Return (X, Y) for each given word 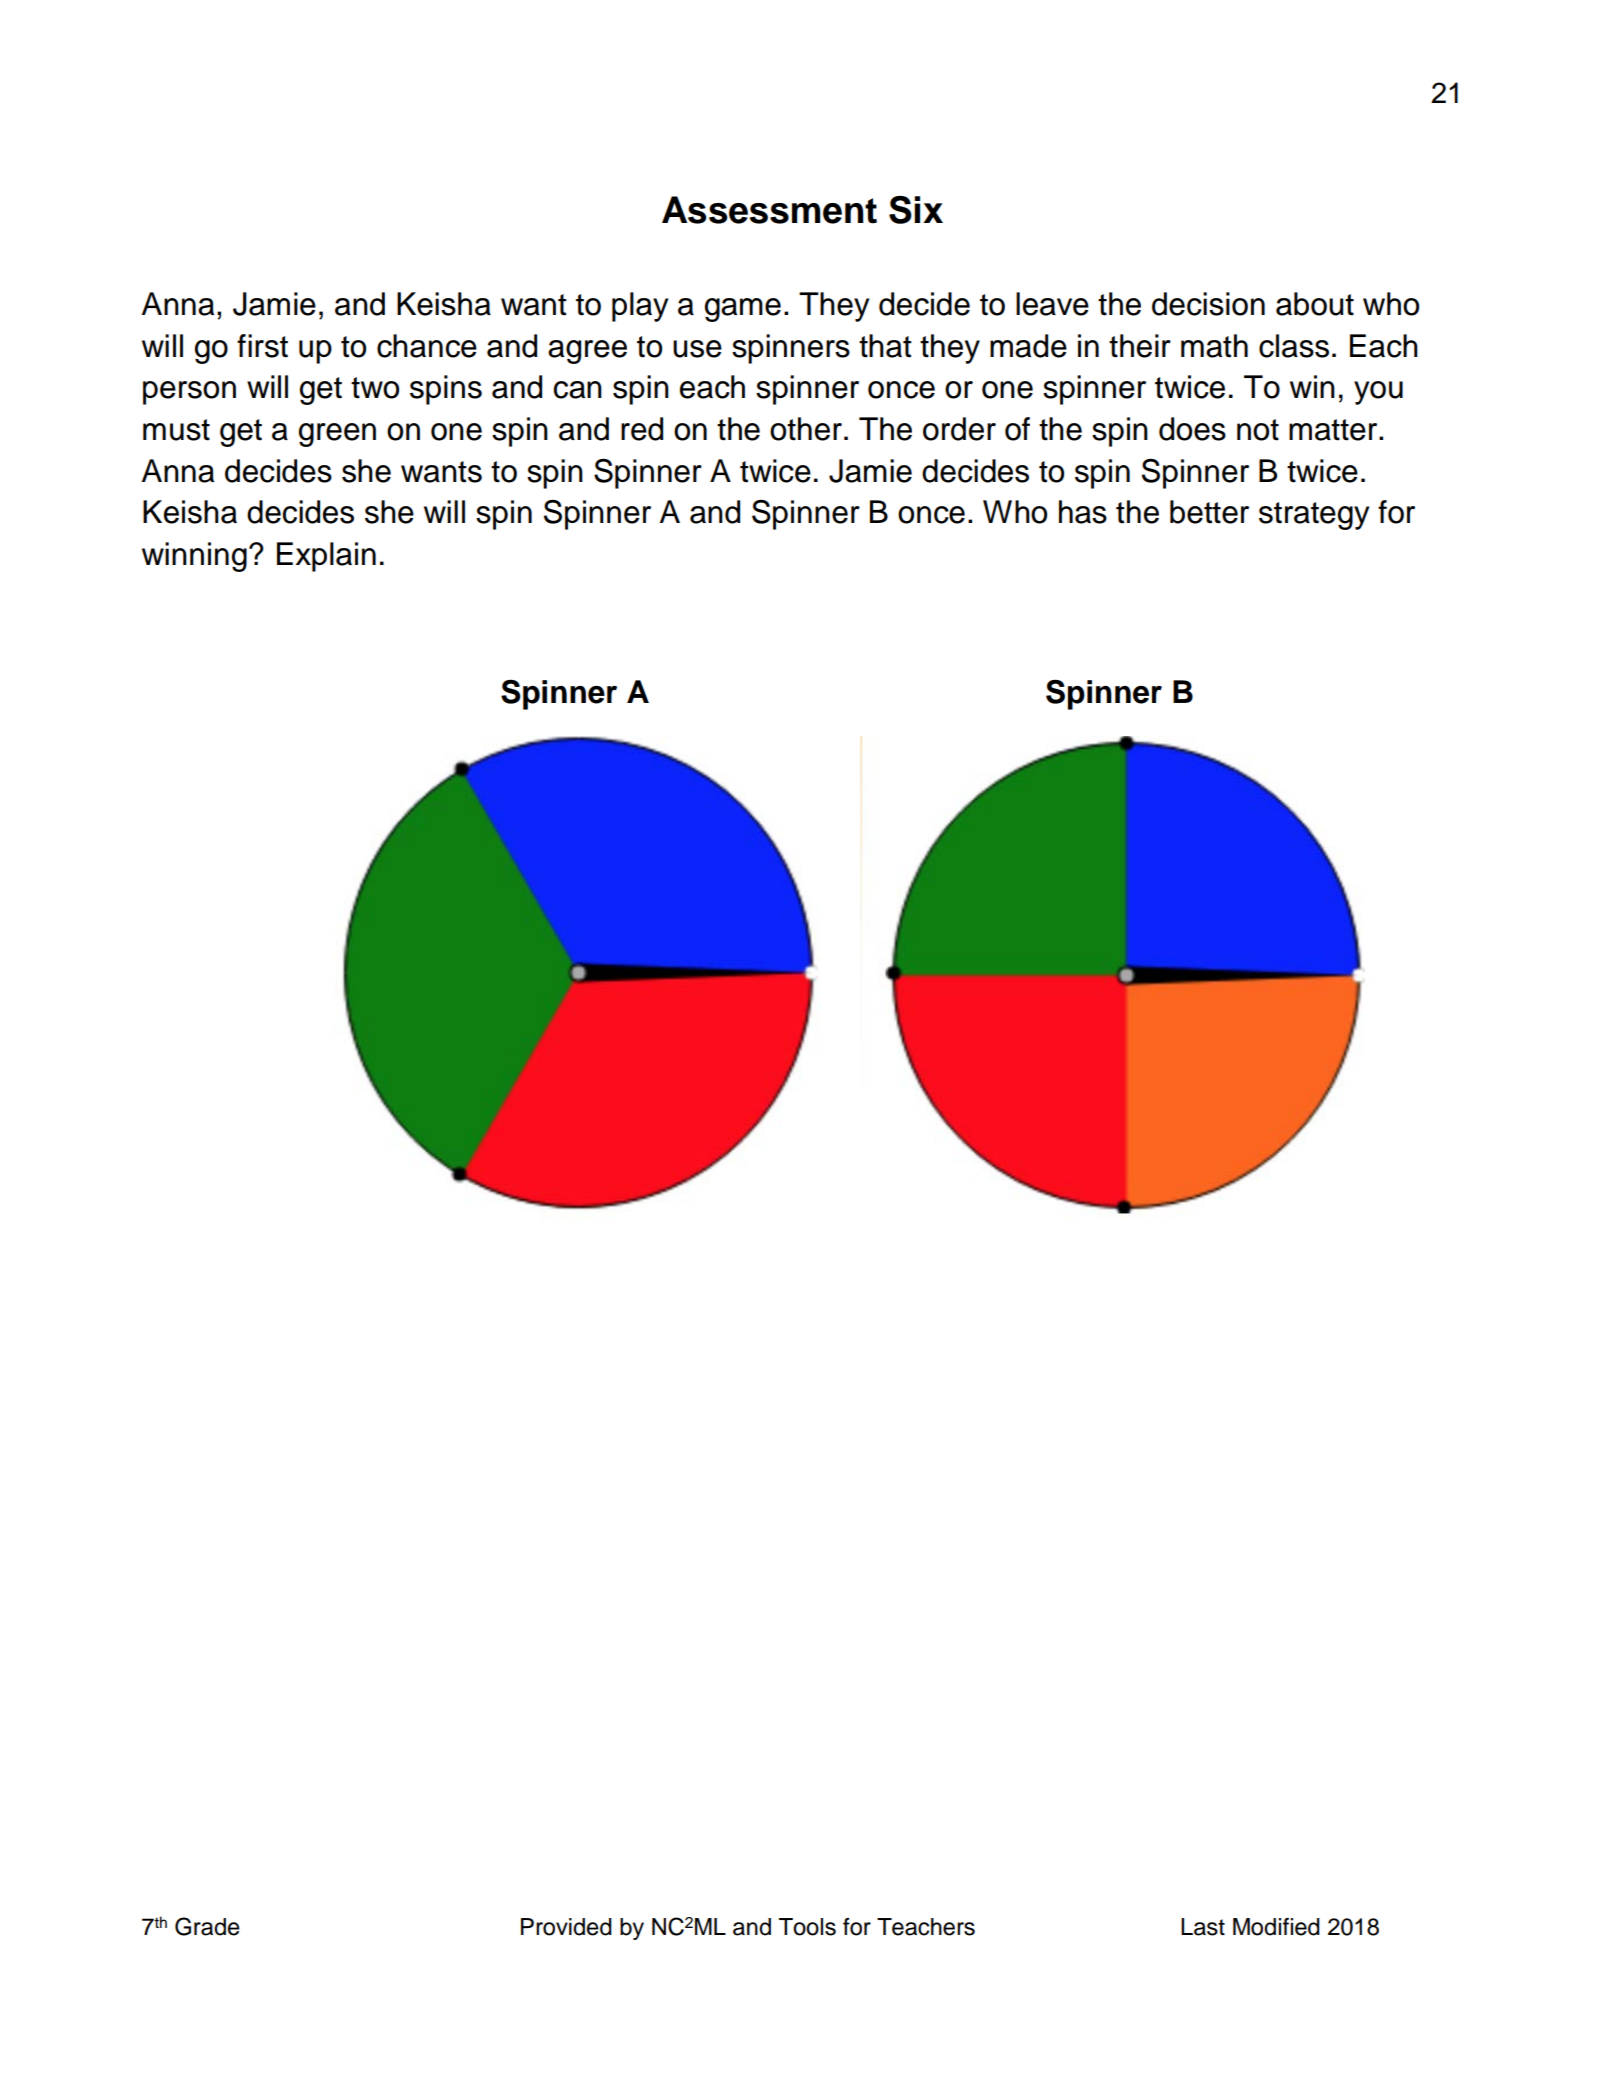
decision (1208, 304)
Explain (326, 557)
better (1209, 512)
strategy (1314, 516)
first (262, 346)
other (806, 429)
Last (1203, 1927)
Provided (566, 1927)
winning (194, 557)
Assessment (769, 210)
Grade (207, 1926)
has (1083, 512)
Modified (1276, 1927)
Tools (807, 1927)
